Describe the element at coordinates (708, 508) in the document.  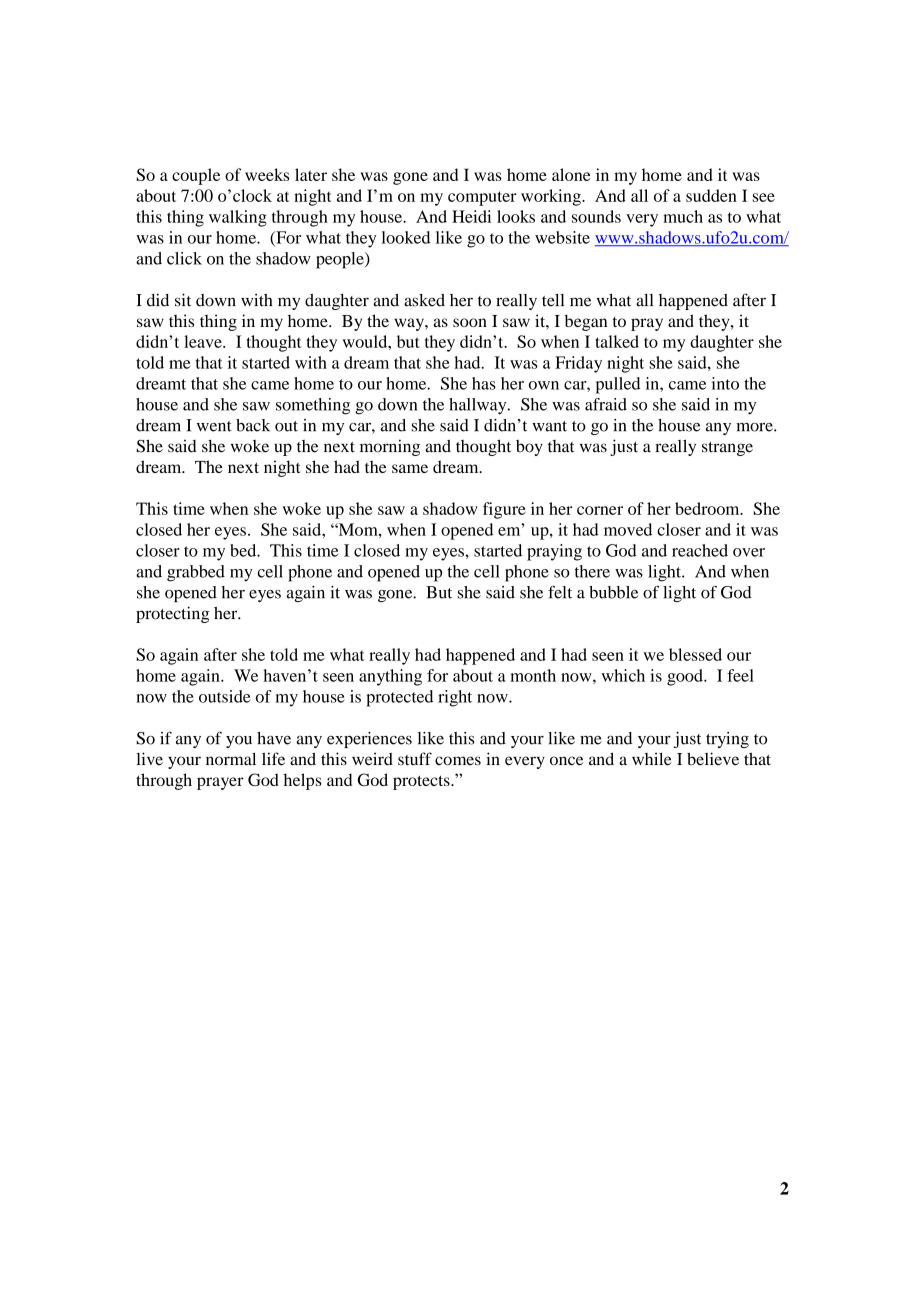
I see `bedroom` at that location.
